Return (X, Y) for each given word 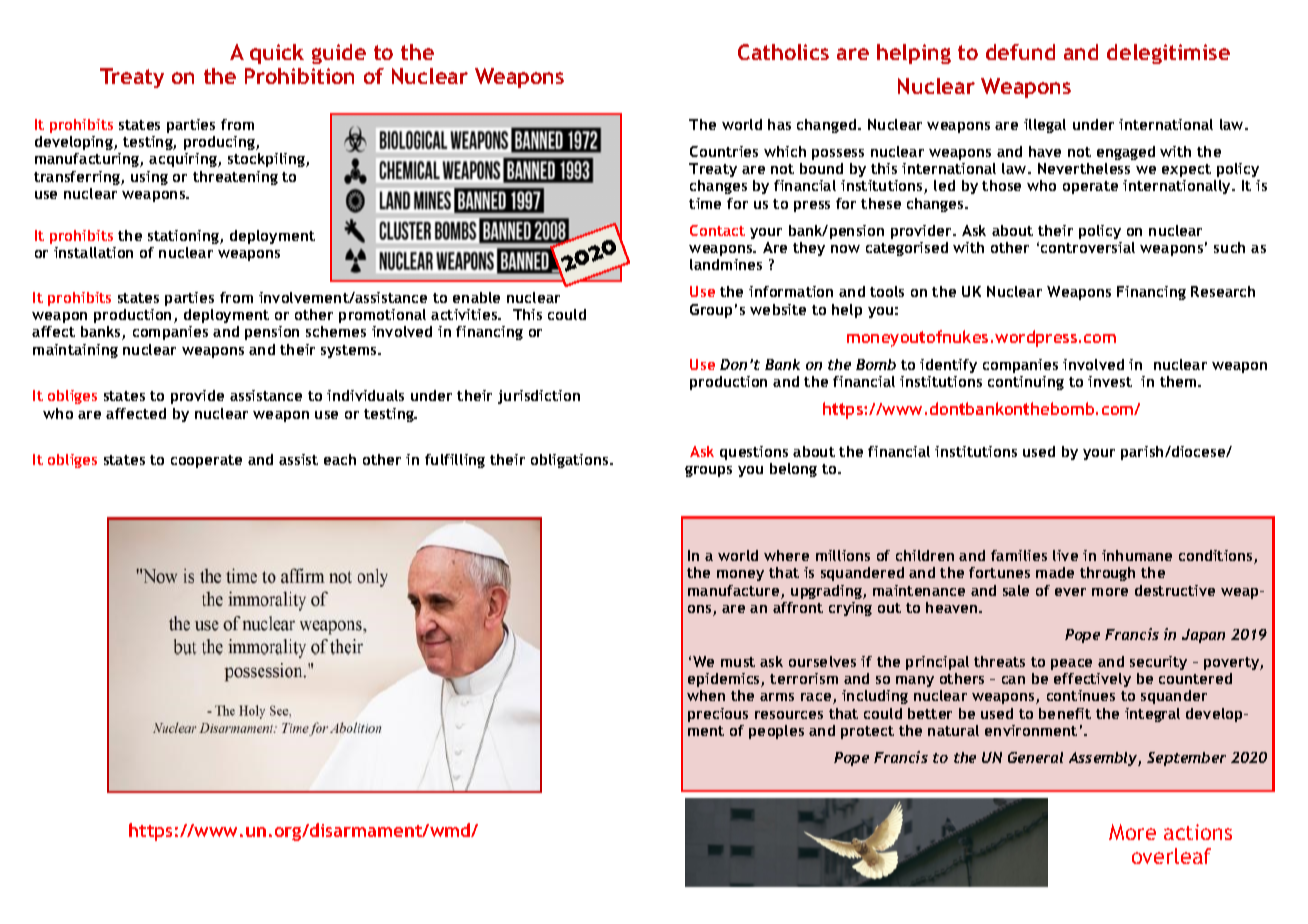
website (778, 309)
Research (1223, 291)
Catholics (783, 52)
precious (718, 715)
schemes (336, 331)
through (1107, 574)
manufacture (735, 592)
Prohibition (299, 76)
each (340, 459)
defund (1020, 52)
